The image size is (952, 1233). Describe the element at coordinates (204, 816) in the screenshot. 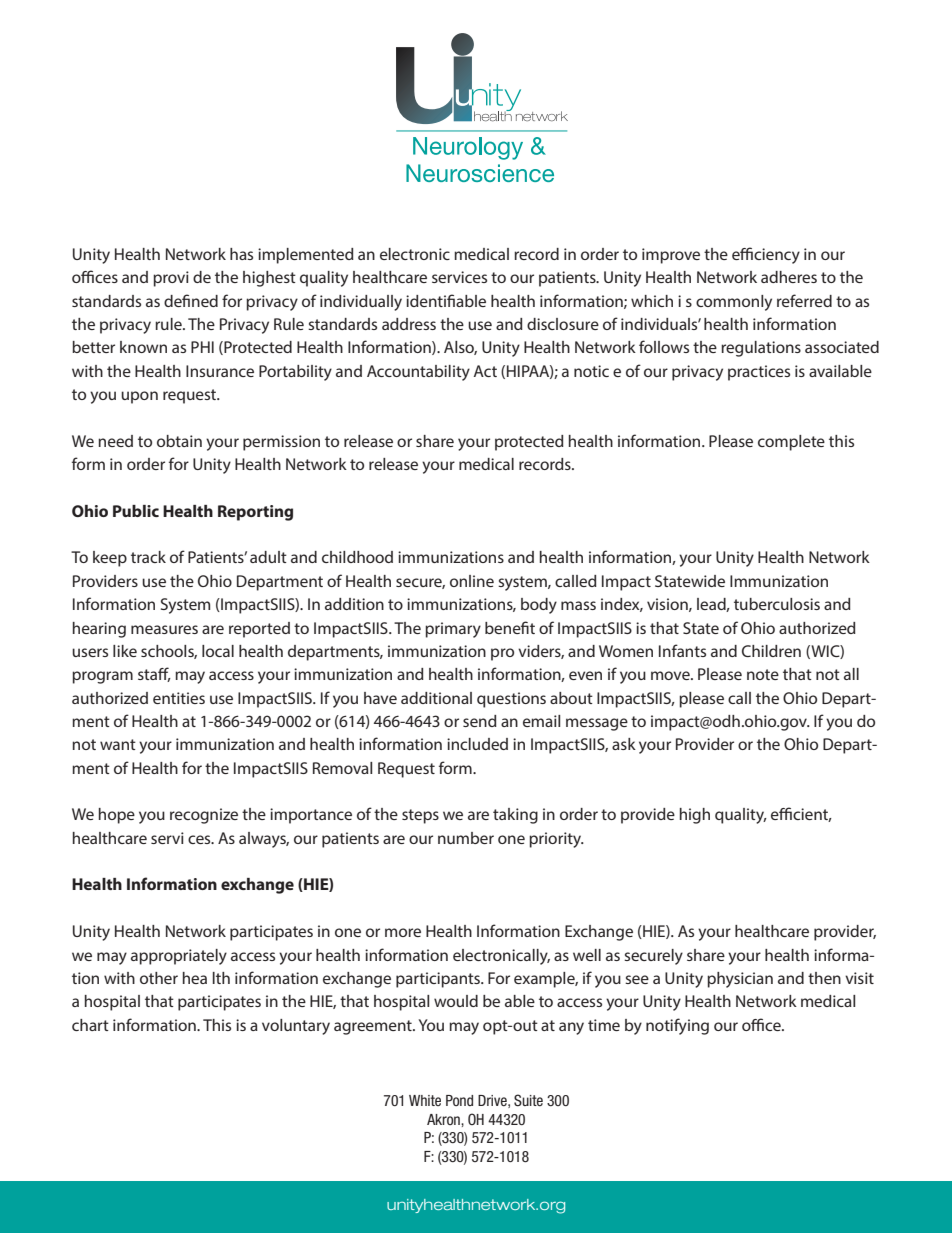

I see `recognize` at that location.
